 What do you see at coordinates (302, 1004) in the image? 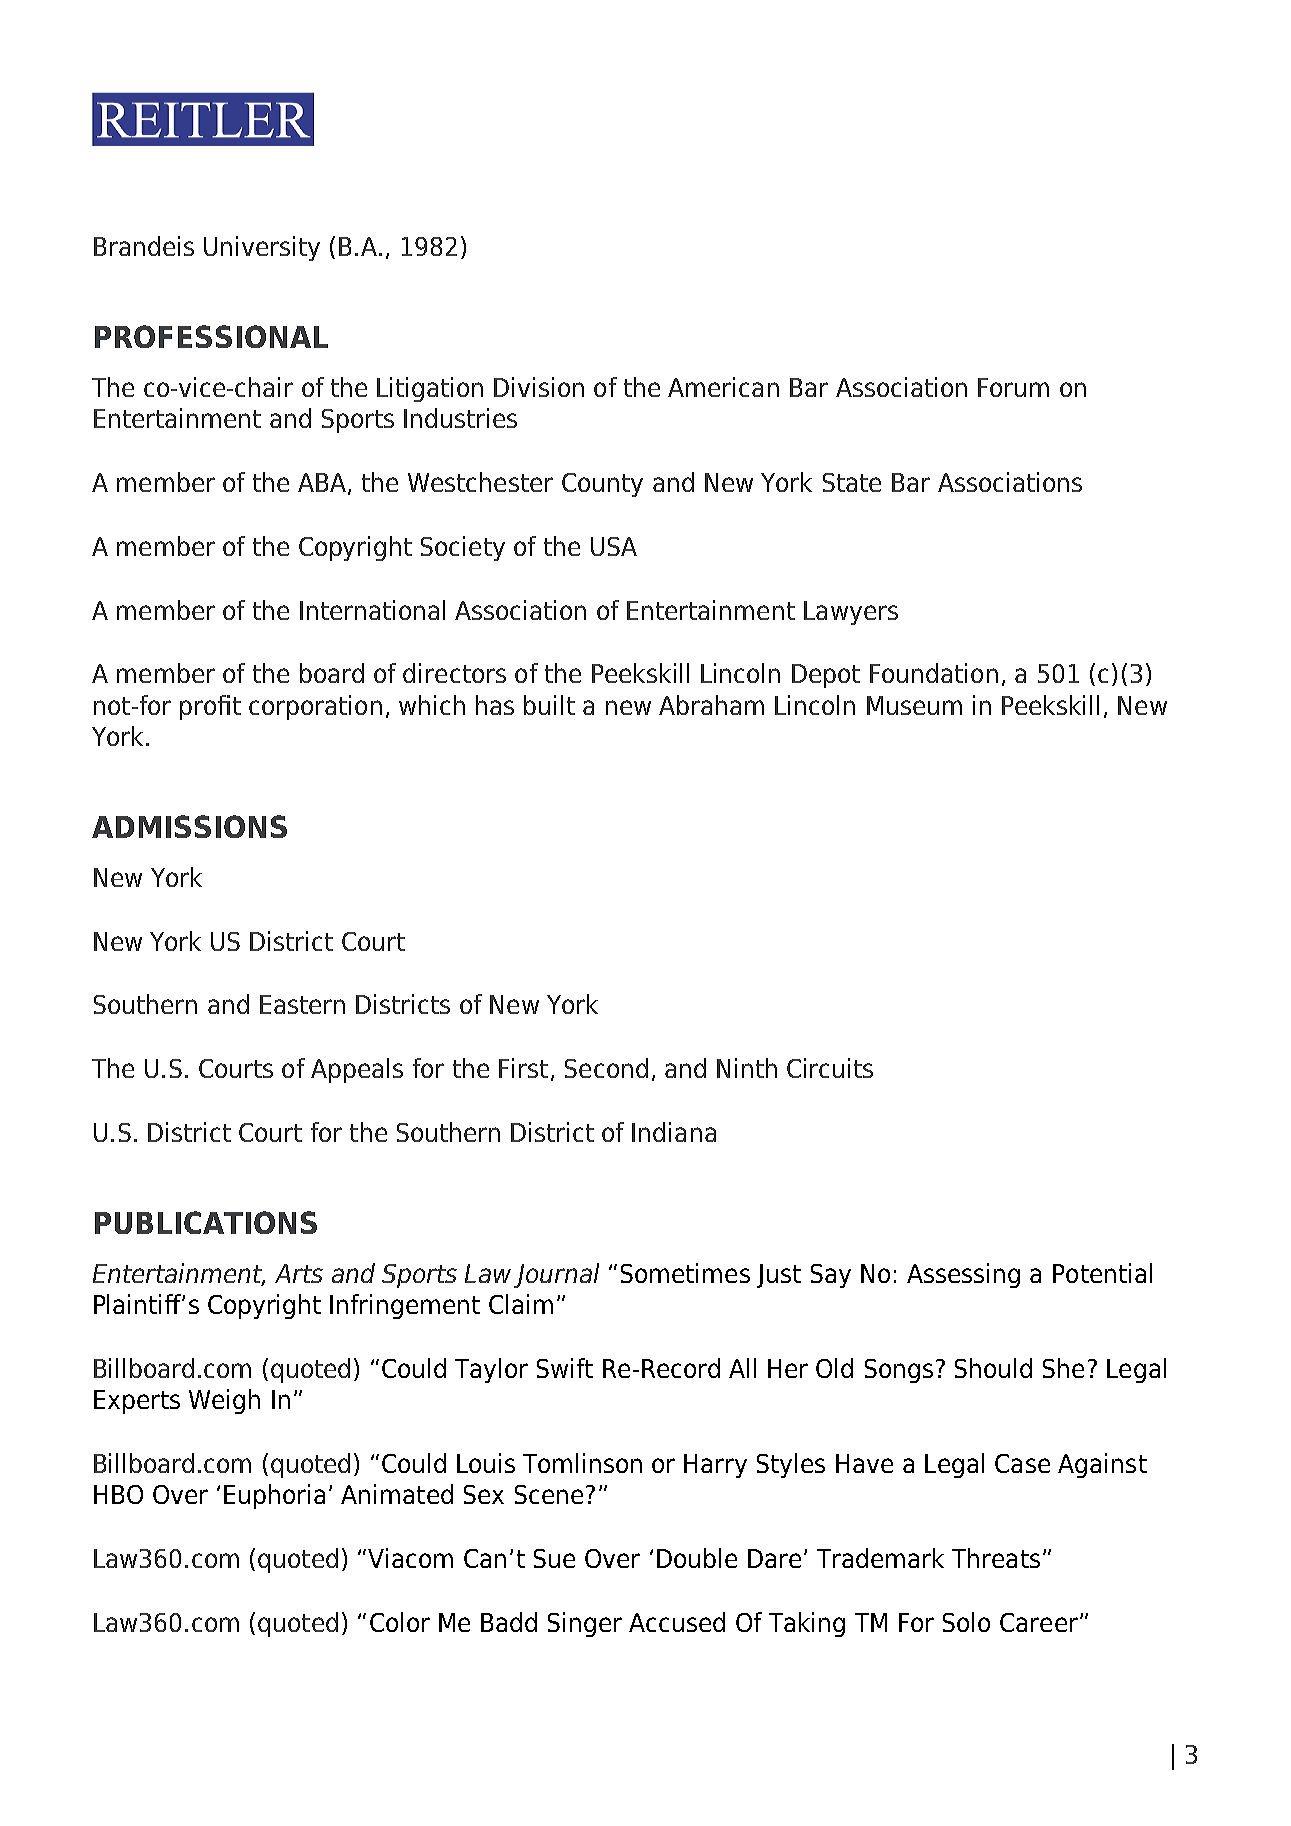
I see `Eastern` at bounding box center [302, 1004].
